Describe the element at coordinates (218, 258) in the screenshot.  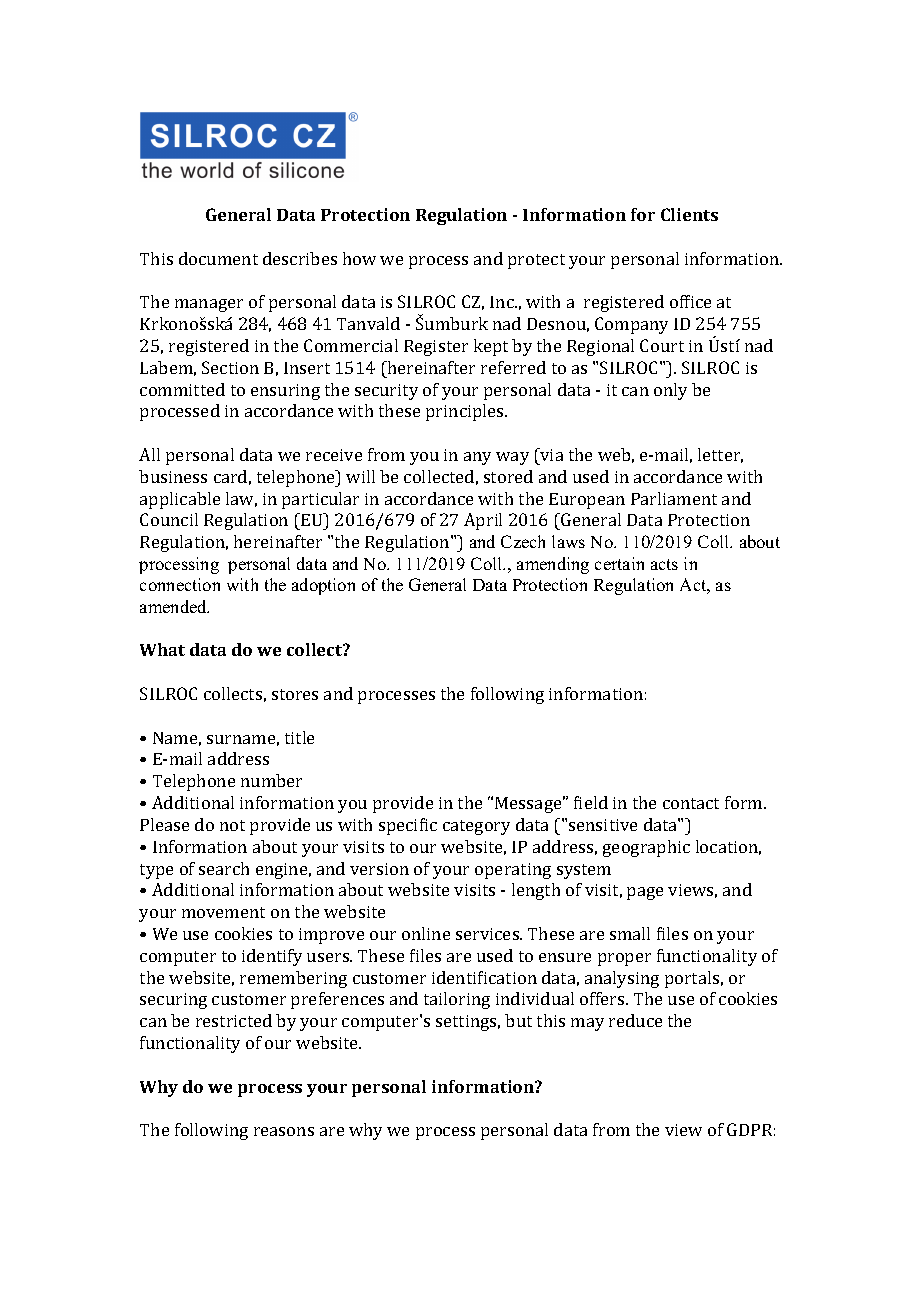
I see `document` at that location.
